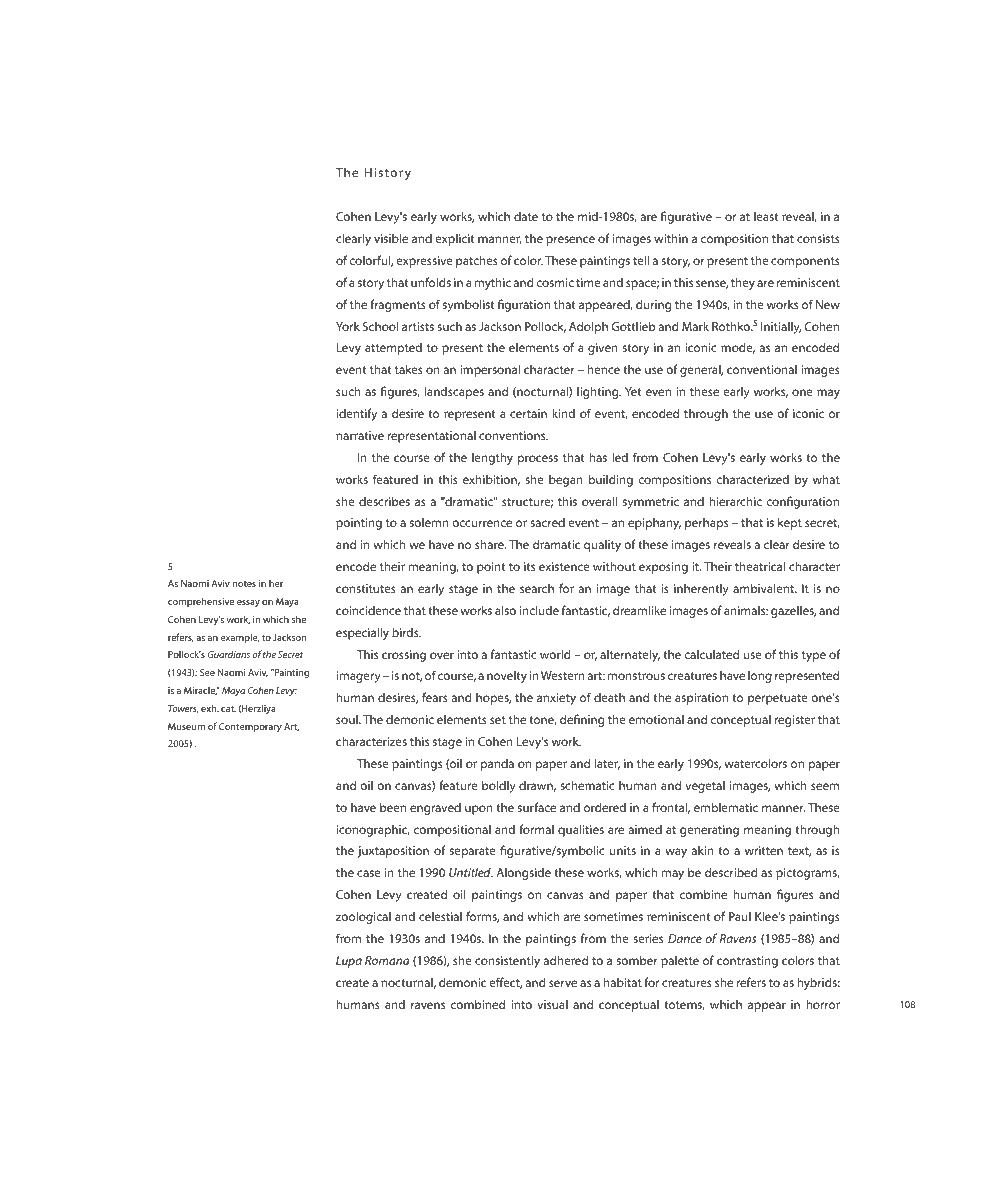 This page has height=1177, width=1008. What do you see at coordinates (766, 216) in the page?
I see `least` at bounding box center [766, 216].
